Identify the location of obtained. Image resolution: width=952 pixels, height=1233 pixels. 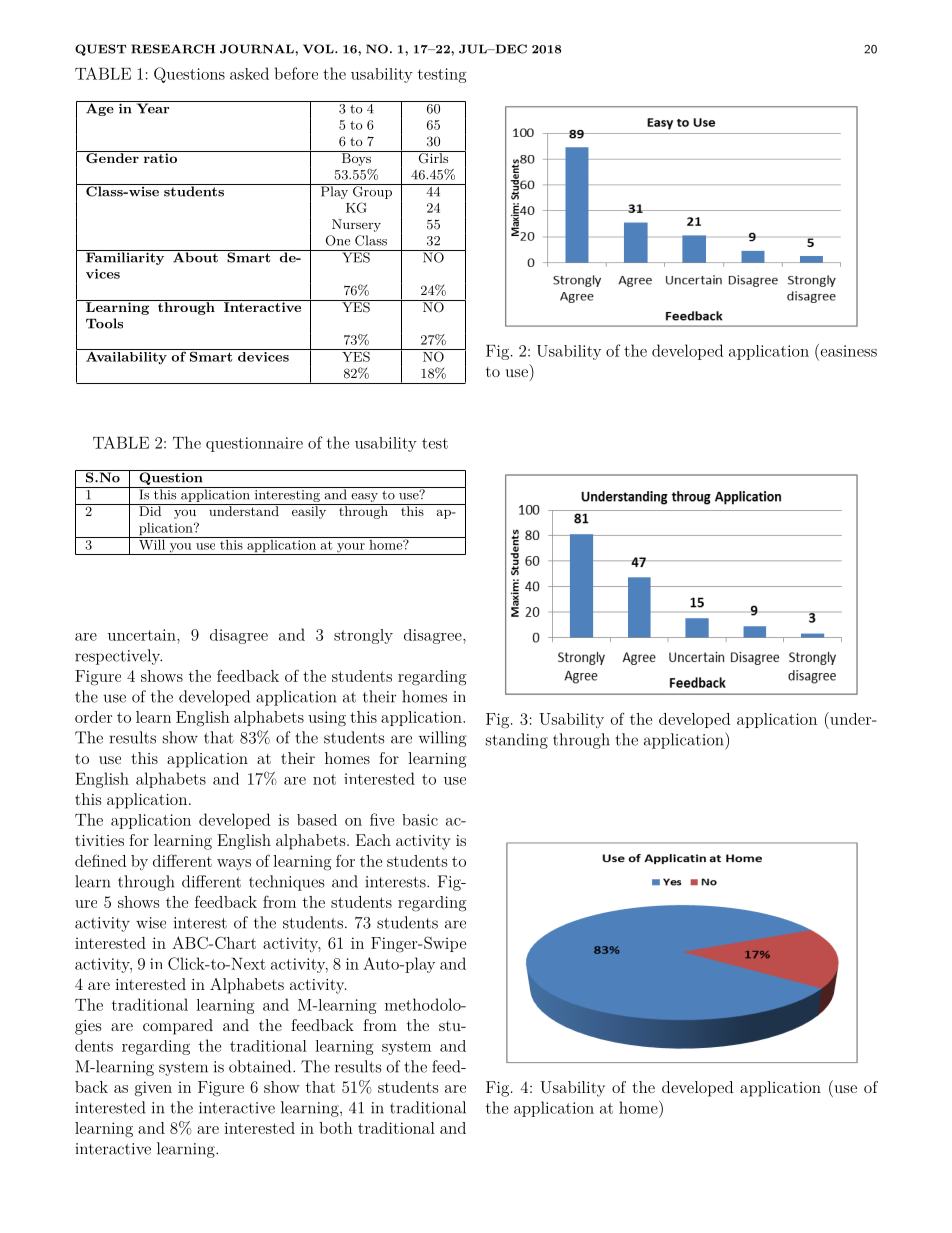
(261, 1066).
